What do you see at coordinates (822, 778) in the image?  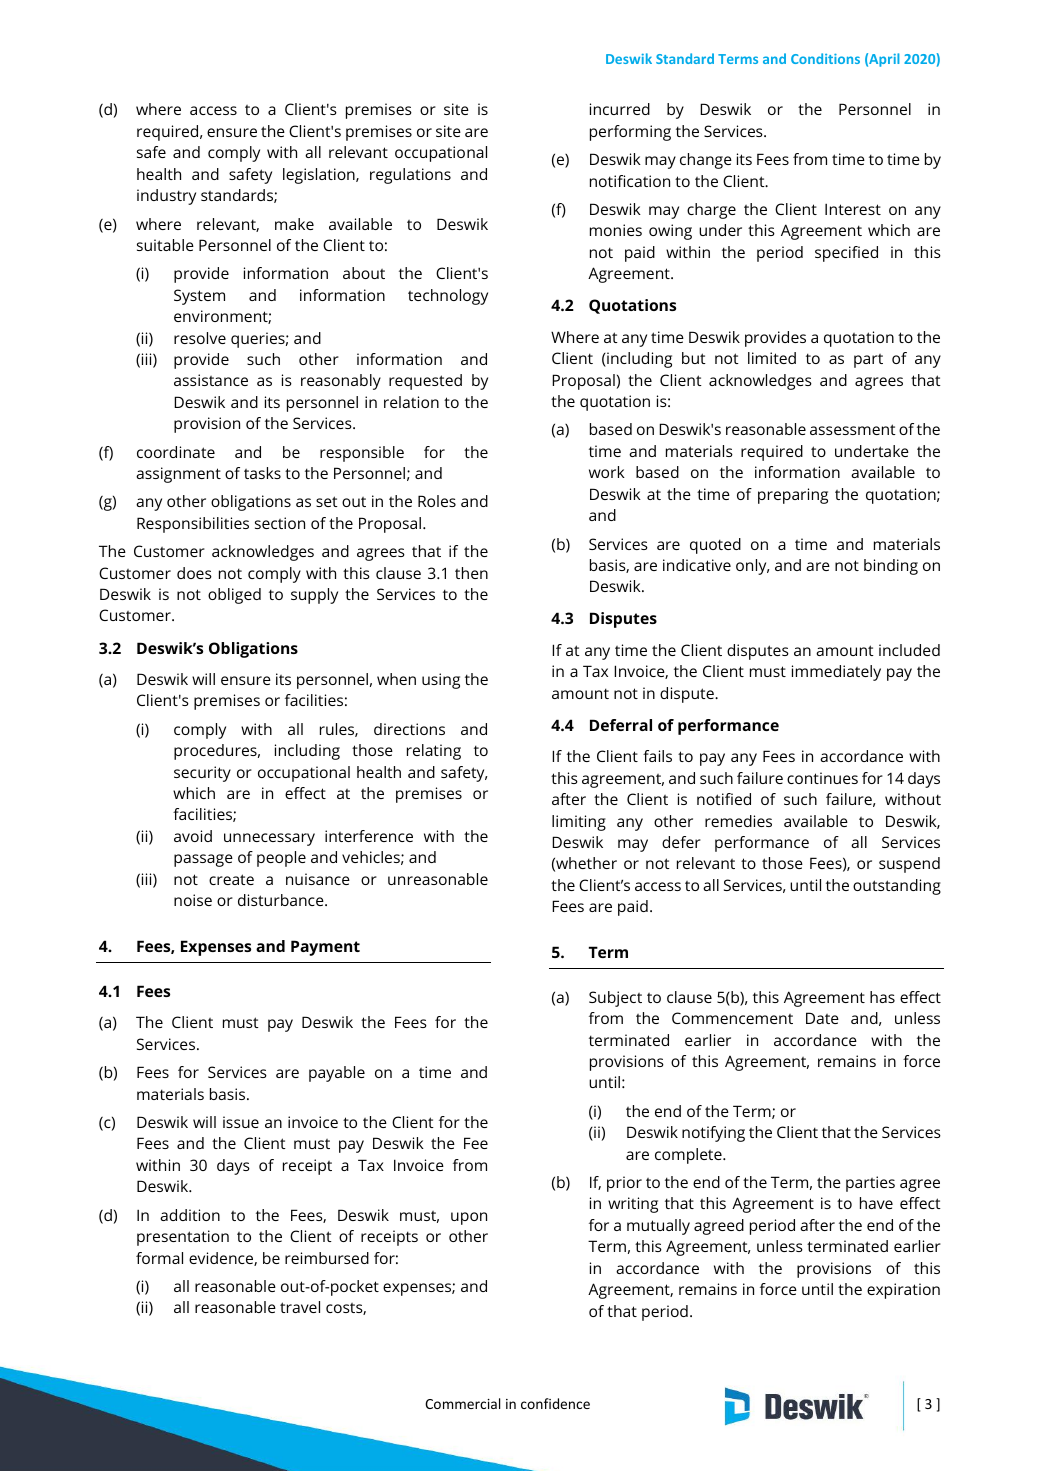 I see `continues` at bounding box center [822, 778].
